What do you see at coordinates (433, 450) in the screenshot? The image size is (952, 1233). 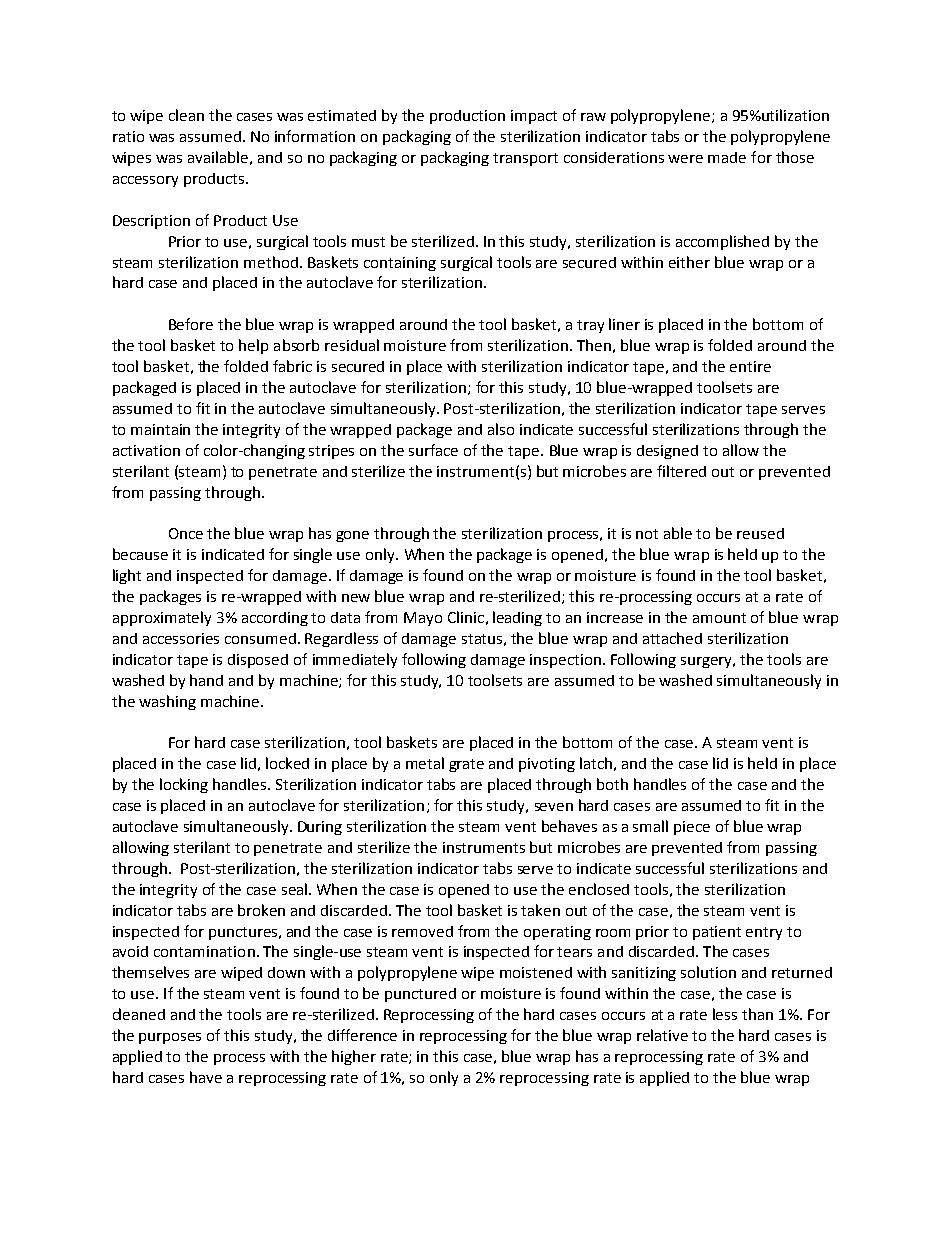 I see `surface` at bounding box center [433, 450].
